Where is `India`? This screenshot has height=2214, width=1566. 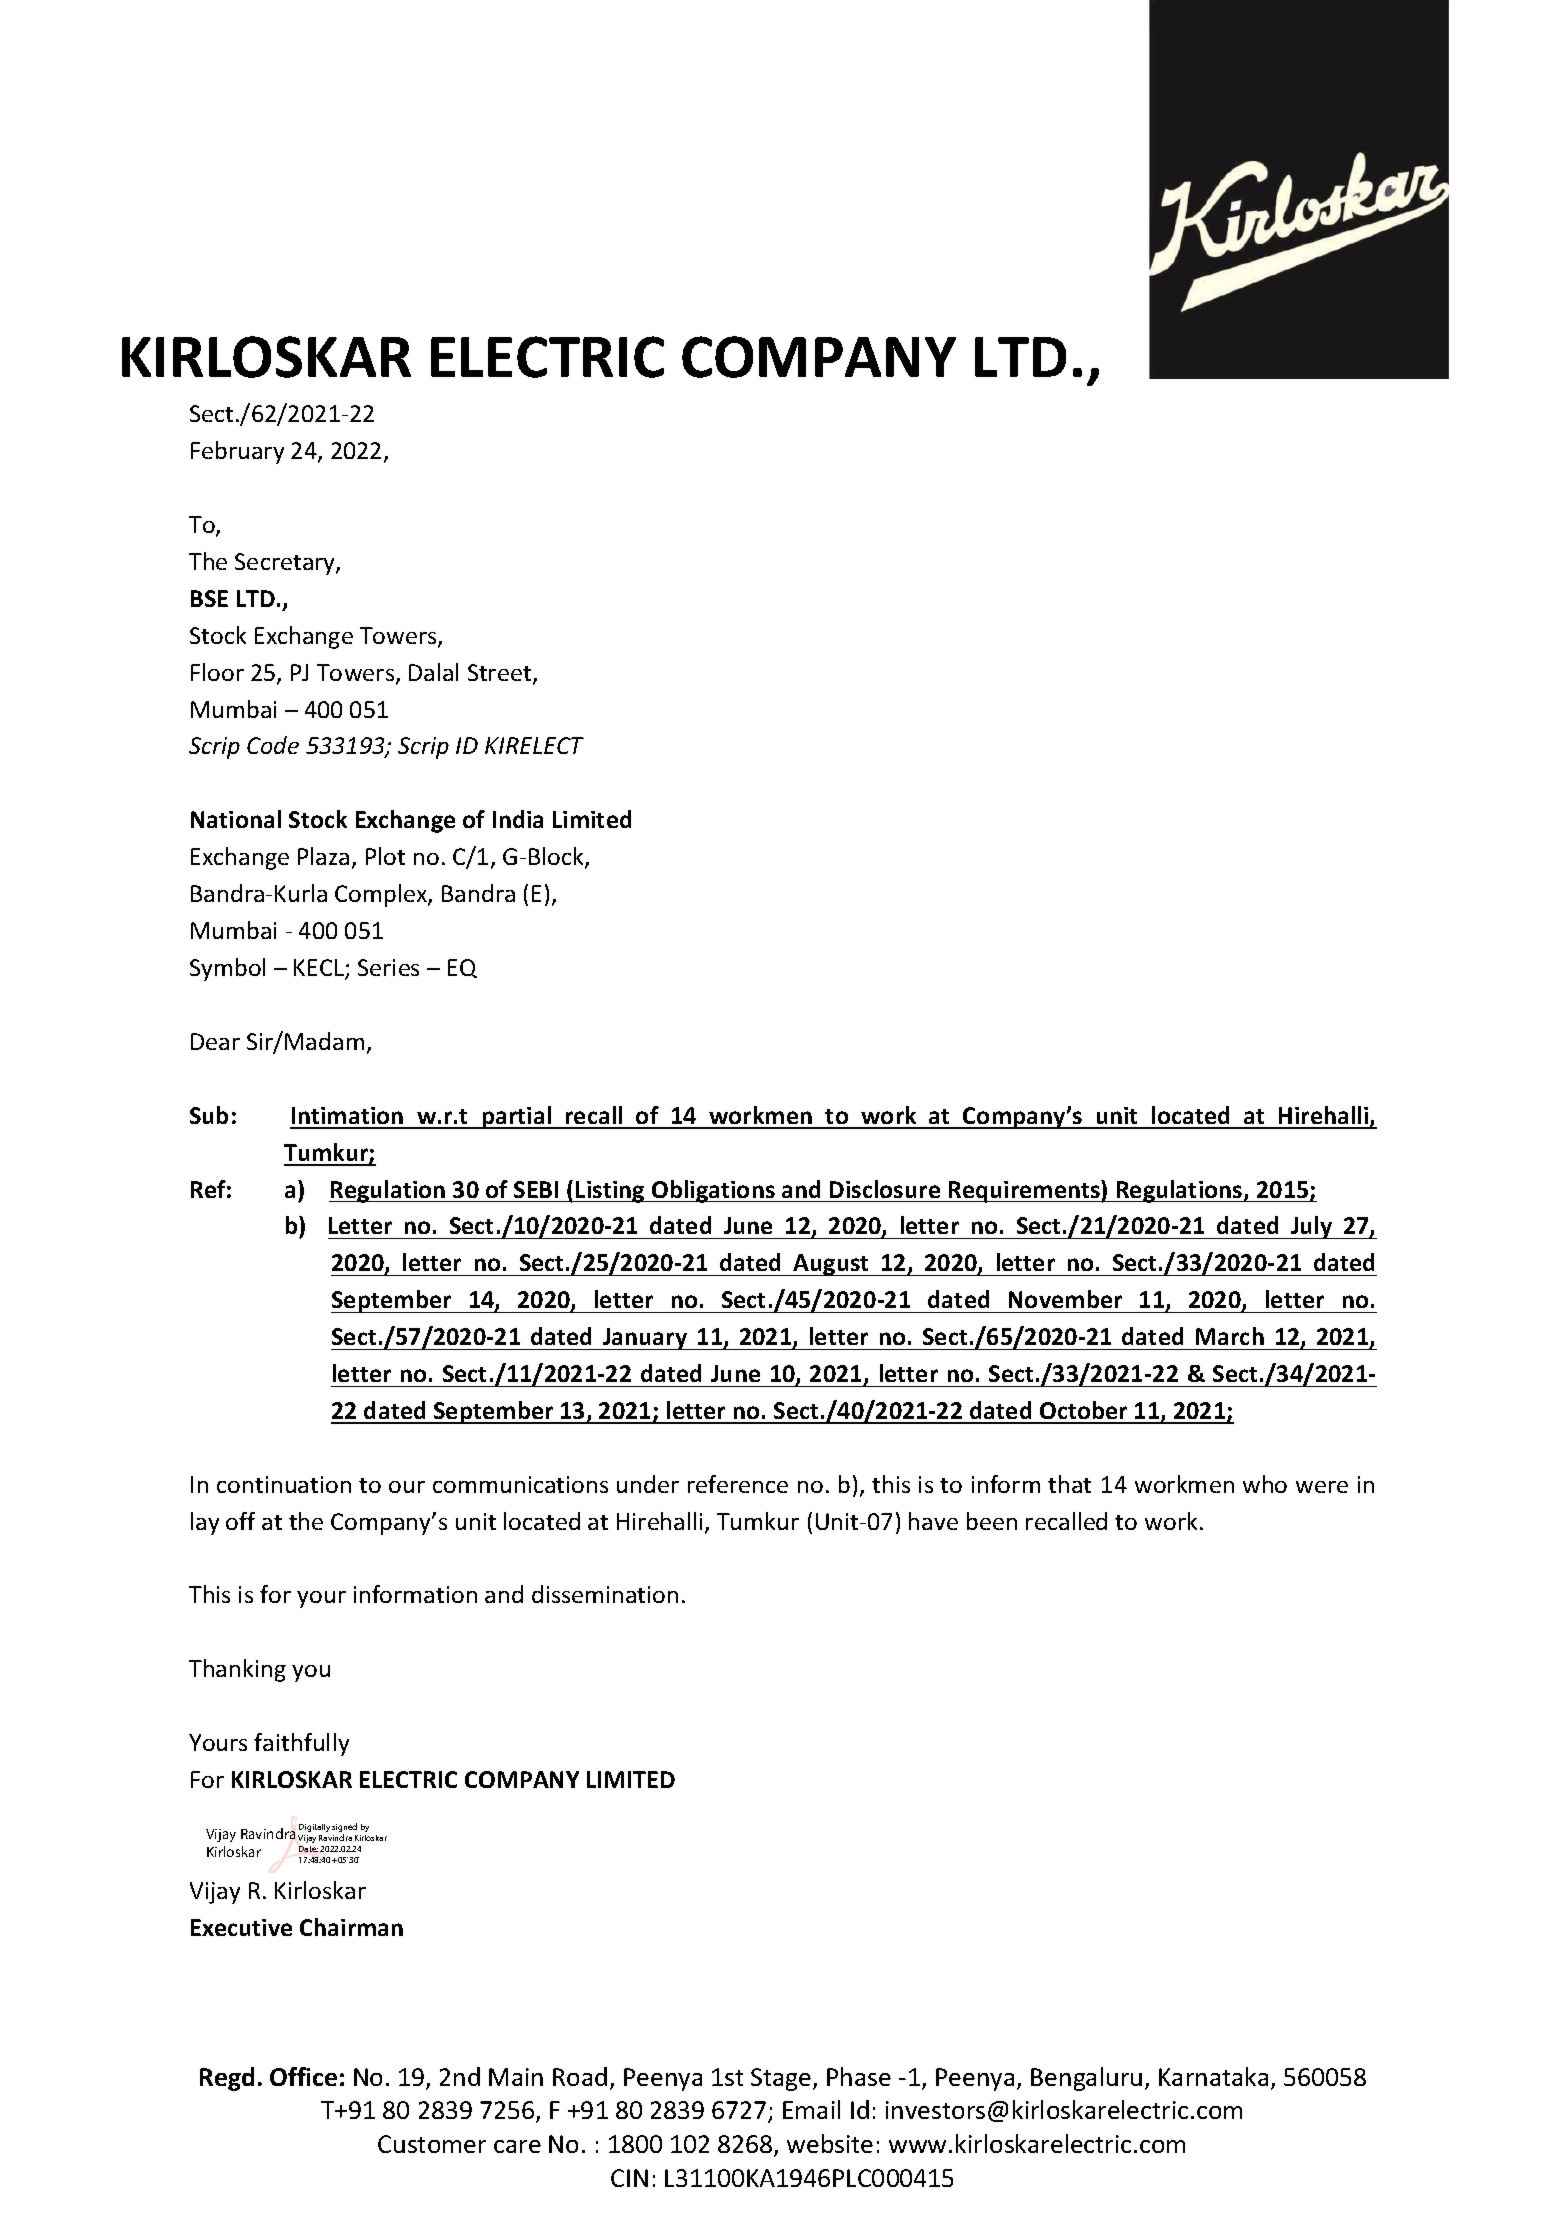
India is located at coordinates (518, 819).
